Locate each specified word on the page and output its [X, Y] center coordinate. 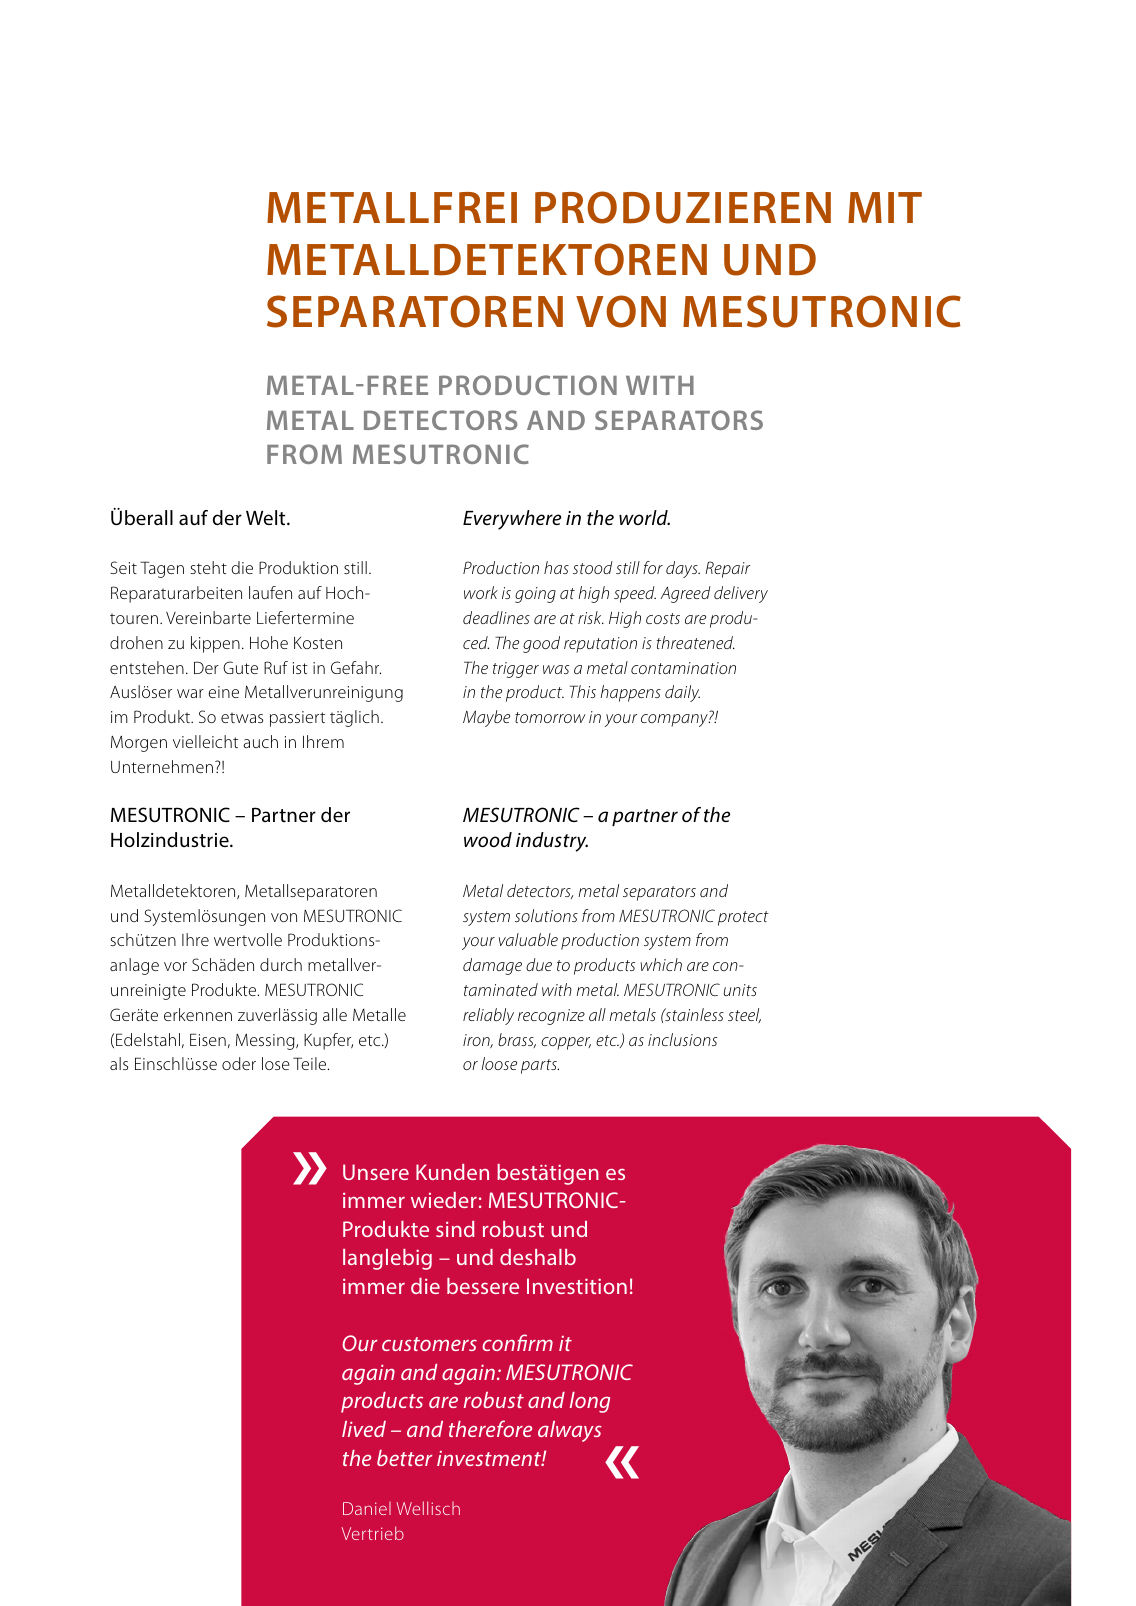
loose [499, 1063]
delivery [741, 594]
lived [364, 1429]
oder [239, 1063]
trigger [516, 670]
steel [744, 1015]
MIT [885, 207]
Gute [240, 667]
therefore [490, 1428]
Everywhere [512, 520]
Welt [267, 517]
